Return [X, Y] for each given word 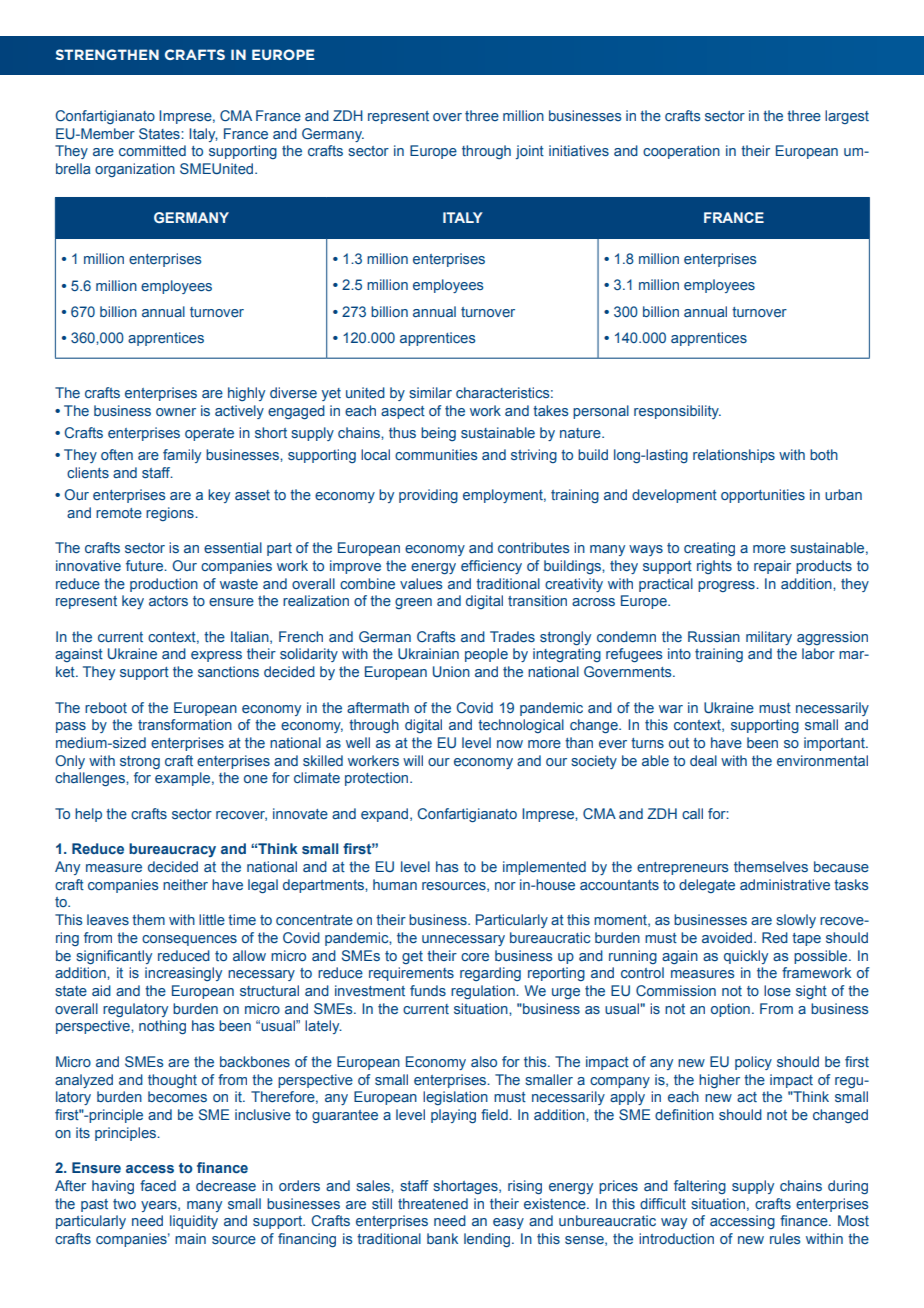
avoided [727, 937]
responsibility [677, 412]
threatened [433, 1203]
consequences [189, 940]
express [216, 656]
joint [530, 152]
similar [430, 392]
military [769, 638]
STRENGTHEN [107, 54]
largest [847, 117]
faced [158, 1185]
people [486, 655]
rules [785, 1238]
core [475, 957]
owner [176, 412]
